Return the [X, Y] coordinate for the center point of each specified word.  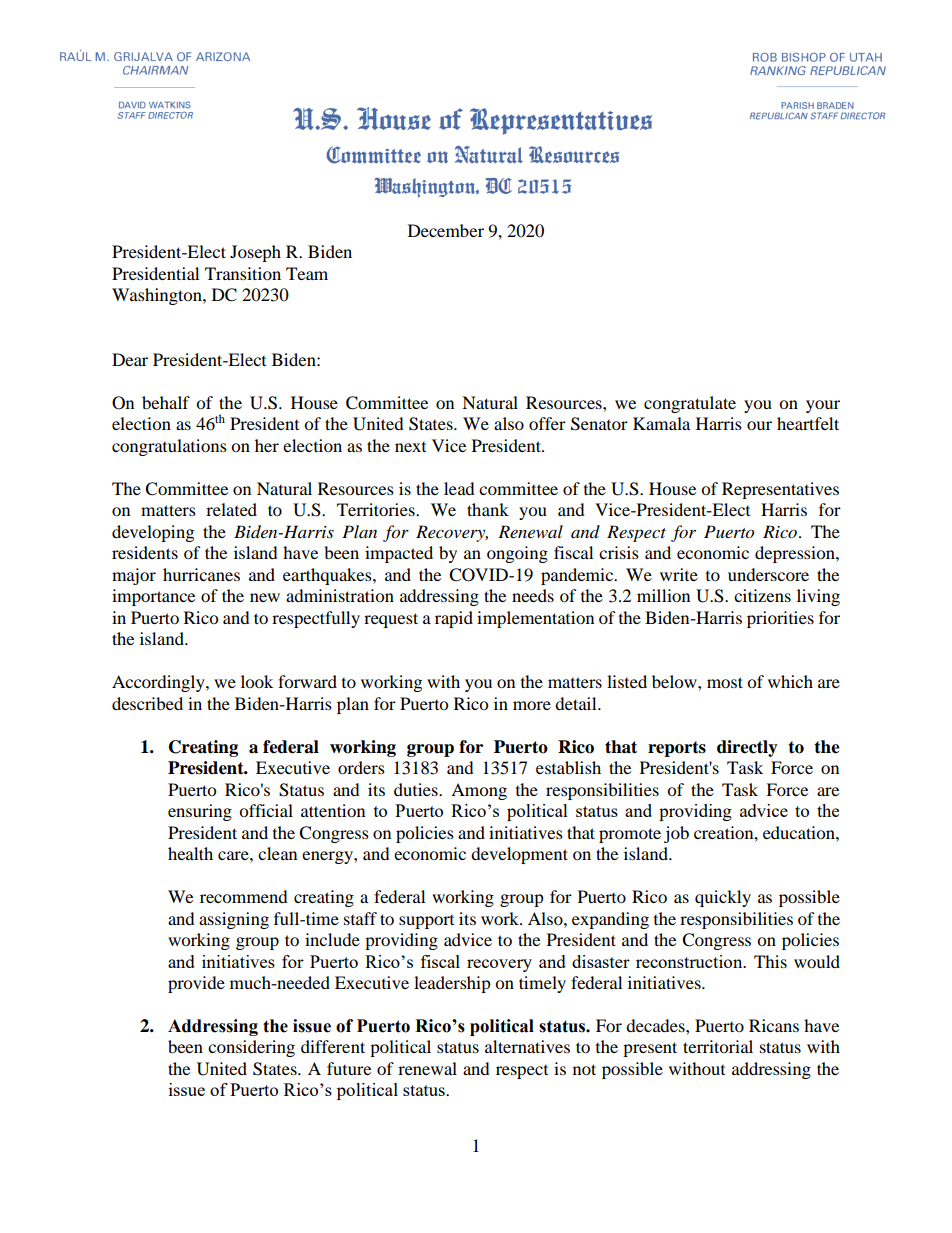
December [446, 230]
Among [479, 791]
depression [796, 554]
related [231, 509]
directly [747, 748]
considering [251, 1048]
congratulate [690, 404]
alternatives [527, 1046]
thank [488, 509]
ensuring [200, 812]
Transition [243, 273]
